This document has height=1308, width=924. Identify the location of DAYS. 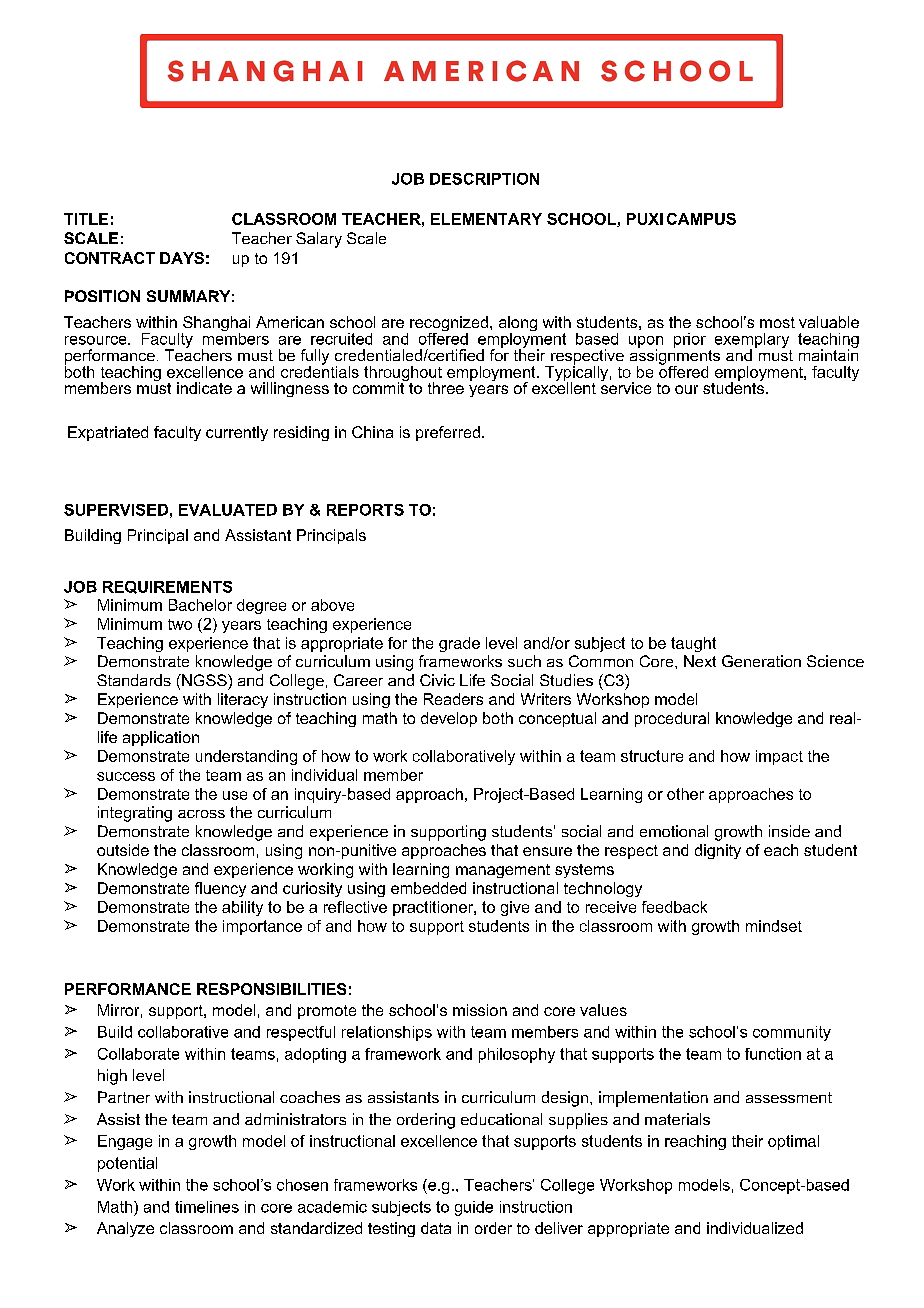
(182, 258).
